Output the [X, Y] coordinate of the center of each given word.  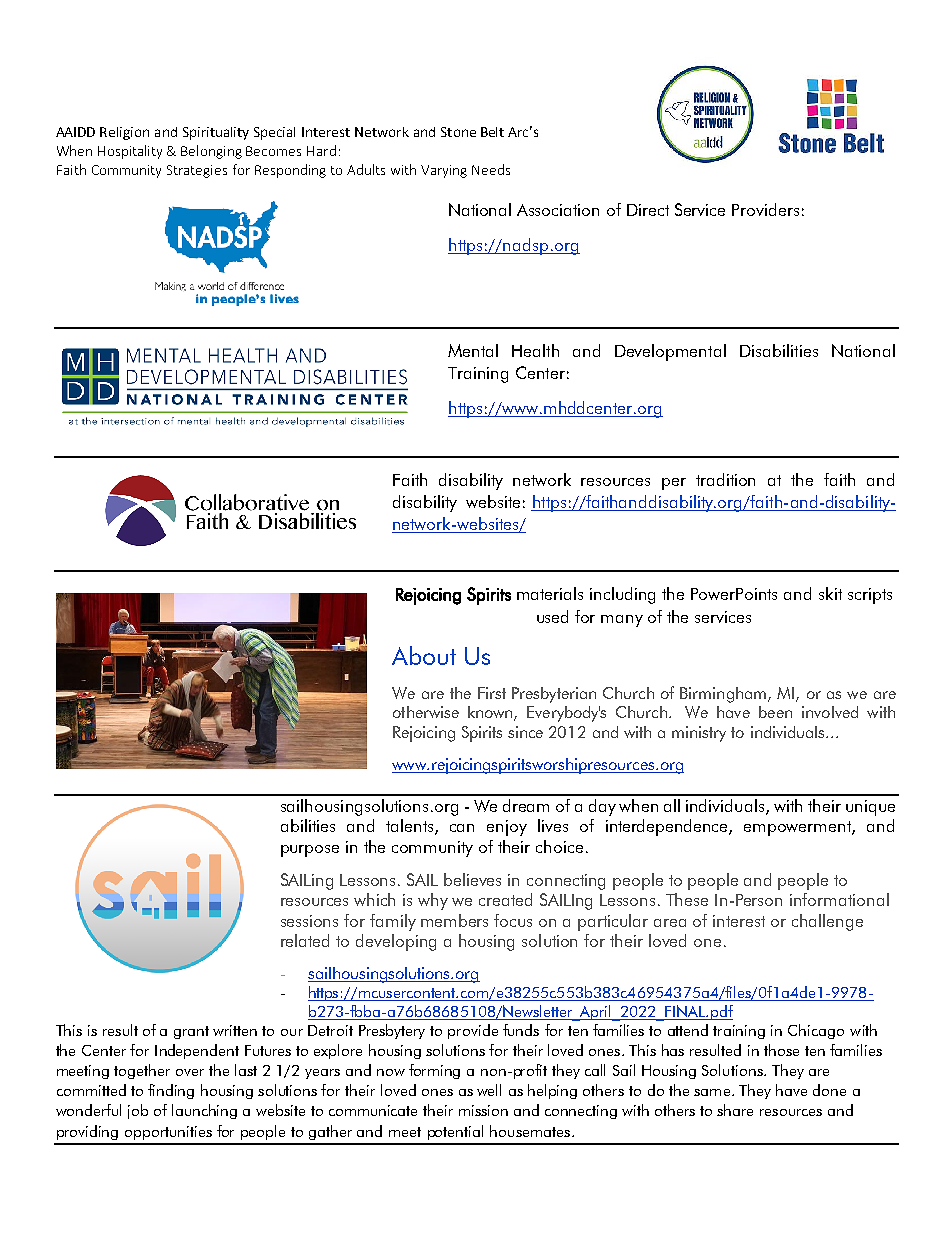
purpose [310, 851]
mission [483, 1110]
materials [550, 593]
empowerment [798, 828]
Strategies [197, 171]
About [424, 655]
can [462, 828]
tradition [725, 479]
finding [171, 1091]
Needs [491, 169]
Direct [648, 210]
